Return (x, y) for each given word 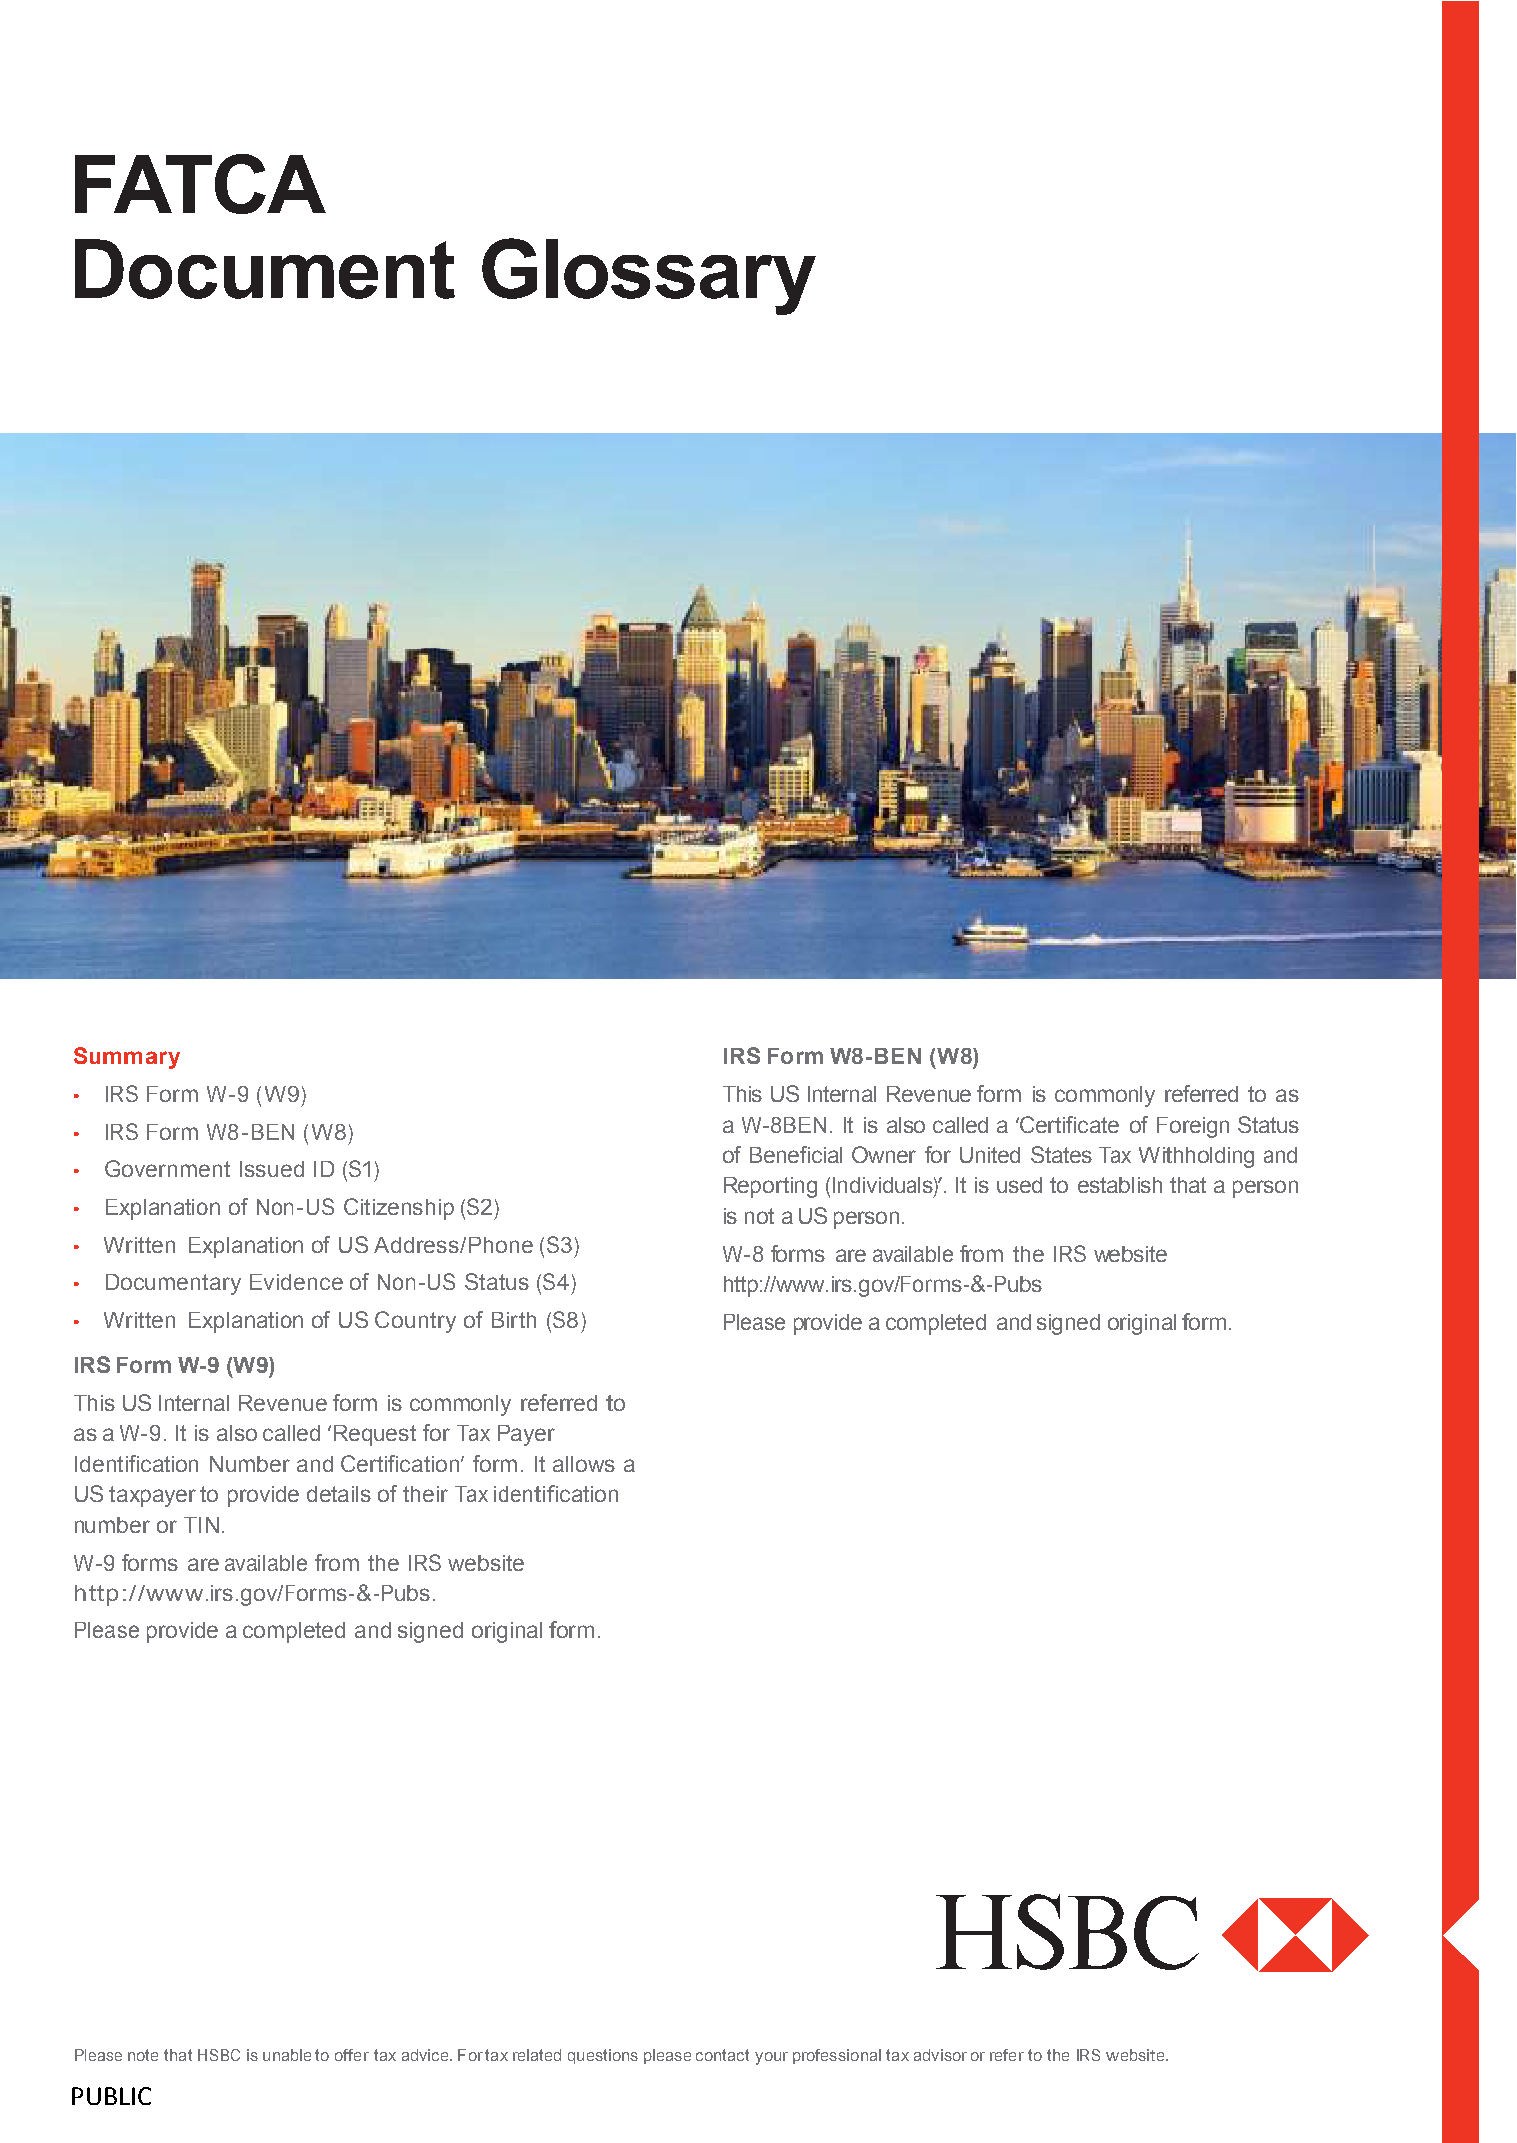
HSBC (219, 2055)
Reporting (770, 1187)
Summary (127, 1058)
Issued (272, 1169)
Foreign (1193, 1127)
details (339, 1494)
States (1061, 1154)
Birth (514, 1320)
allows (584, 1464)
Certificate (1068, 1124)
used (1019, 1185)
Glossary (649, 276)
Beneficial (796, 1154)
